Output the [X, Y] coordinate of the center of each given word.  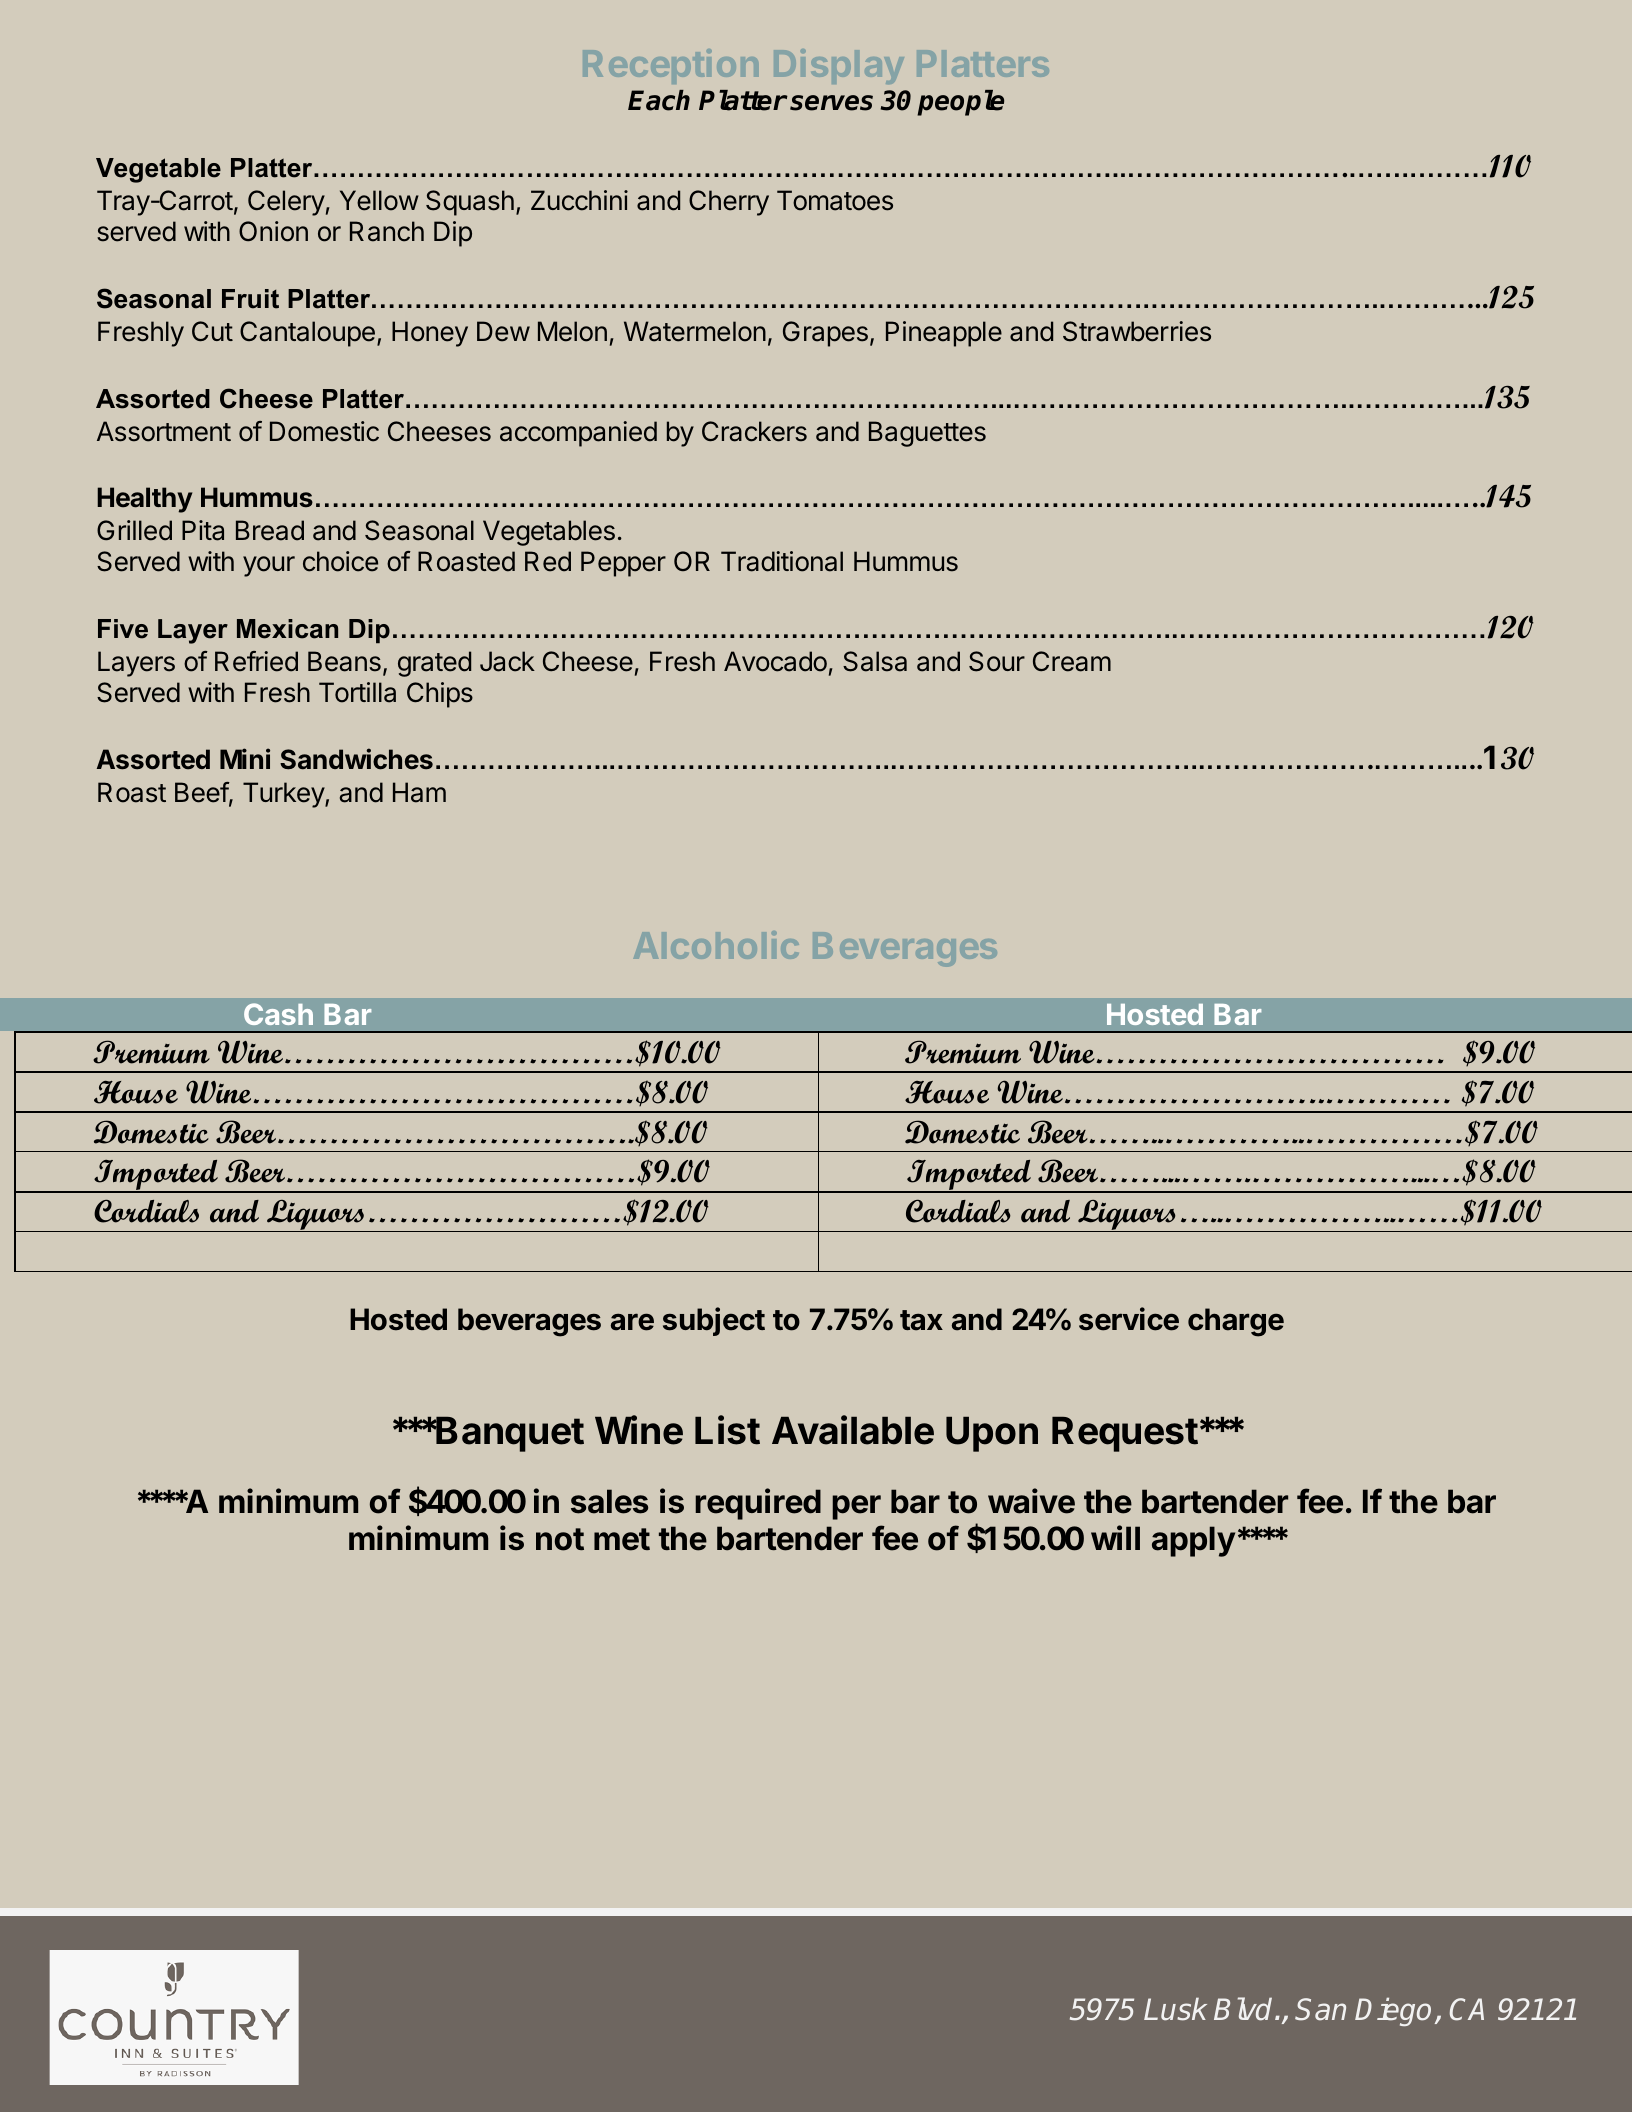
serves [831, 103]
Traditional [782, 561]
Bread [270, 530]
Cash [278, 1014]
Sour [997, 661]
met [622, 1539]
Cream [1072, 661]
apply [1193, 1541]
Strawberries [1137, 331]
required [758, 1504]
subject [714, 1321]
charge [1236, 1322]
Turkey [284, 795]
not [560, 1539]
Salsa [875, 661]
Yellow [379, 200]
